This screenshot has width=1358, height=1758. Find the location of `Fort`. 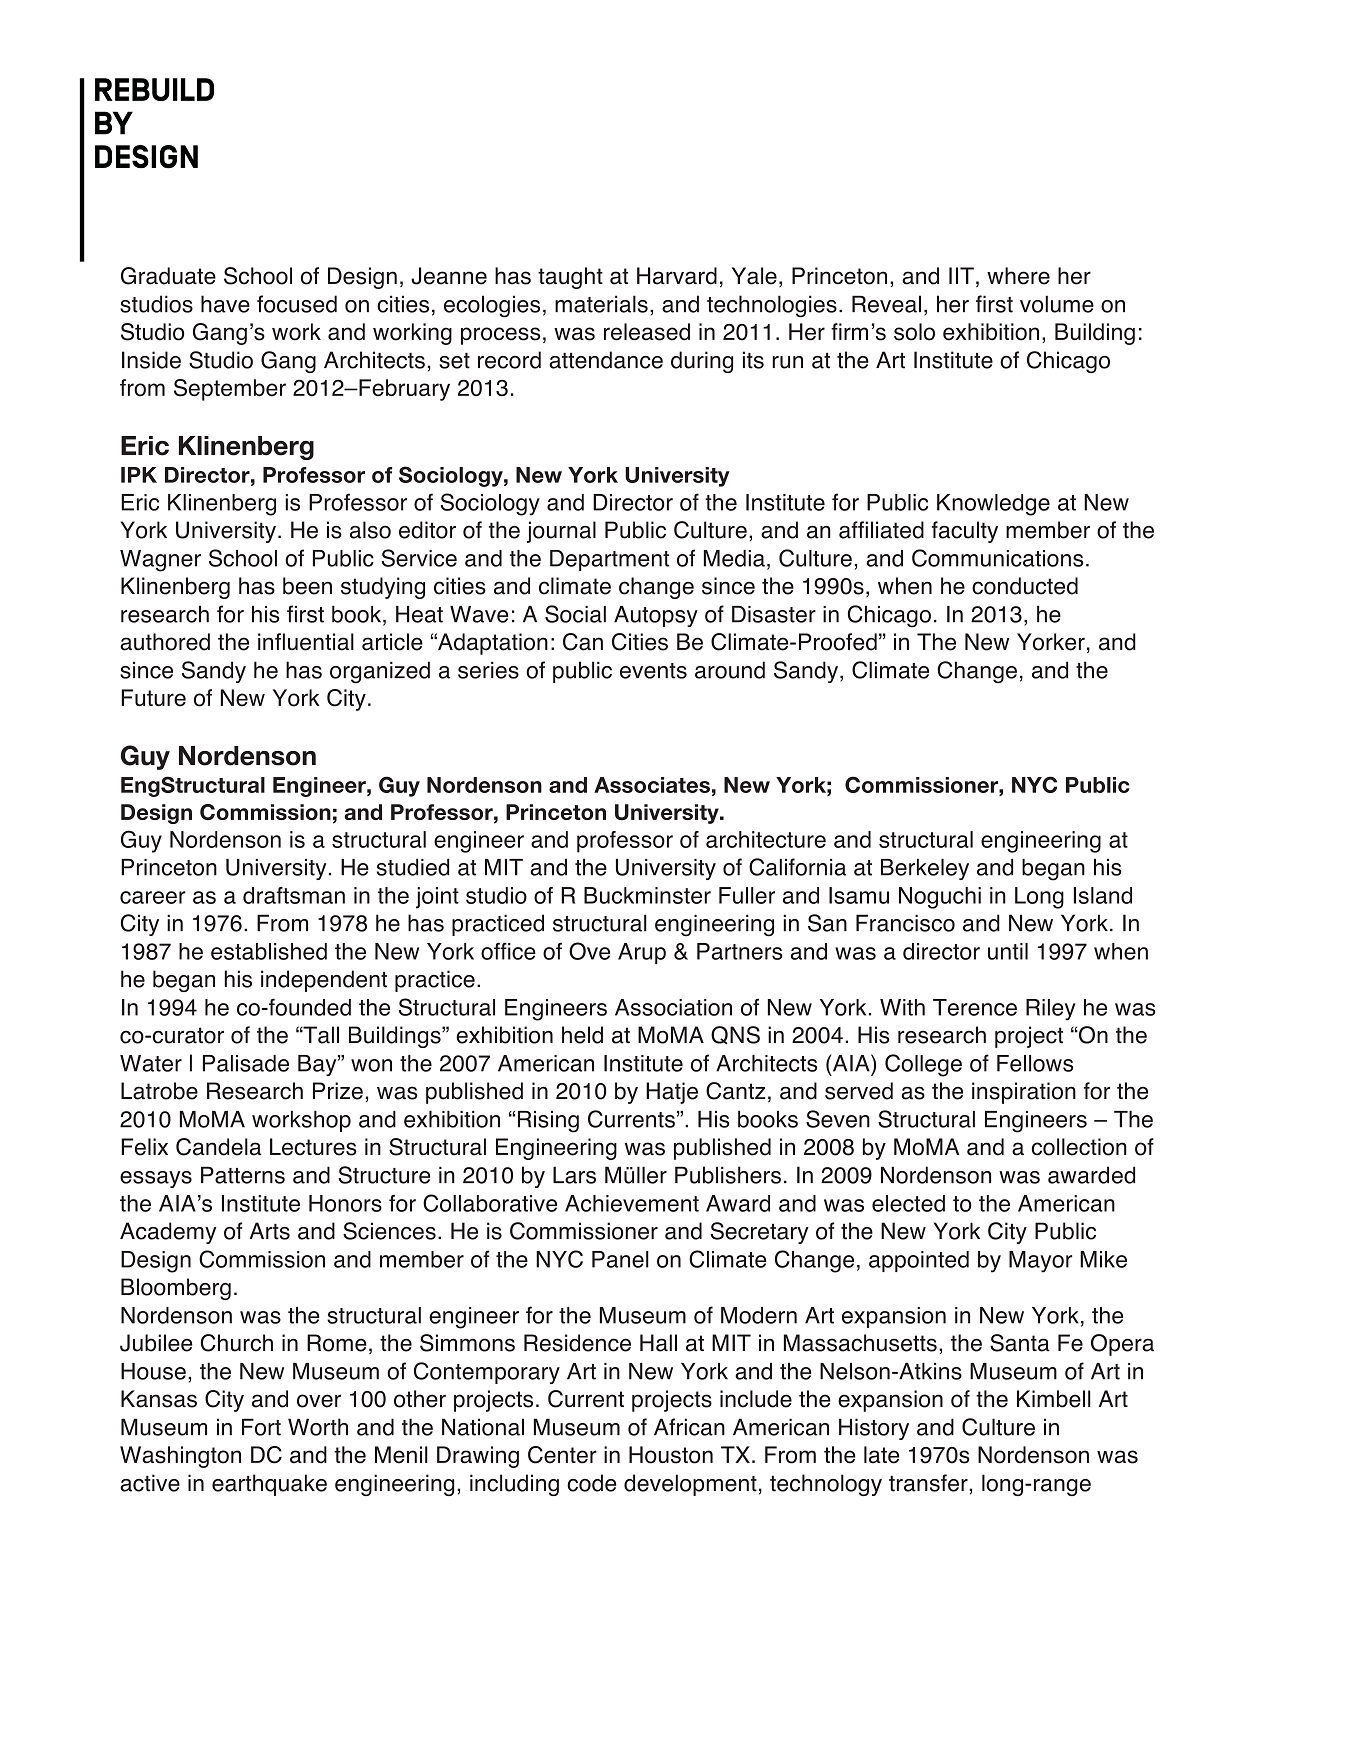

Fort is located at coordinates (261, 1427).
